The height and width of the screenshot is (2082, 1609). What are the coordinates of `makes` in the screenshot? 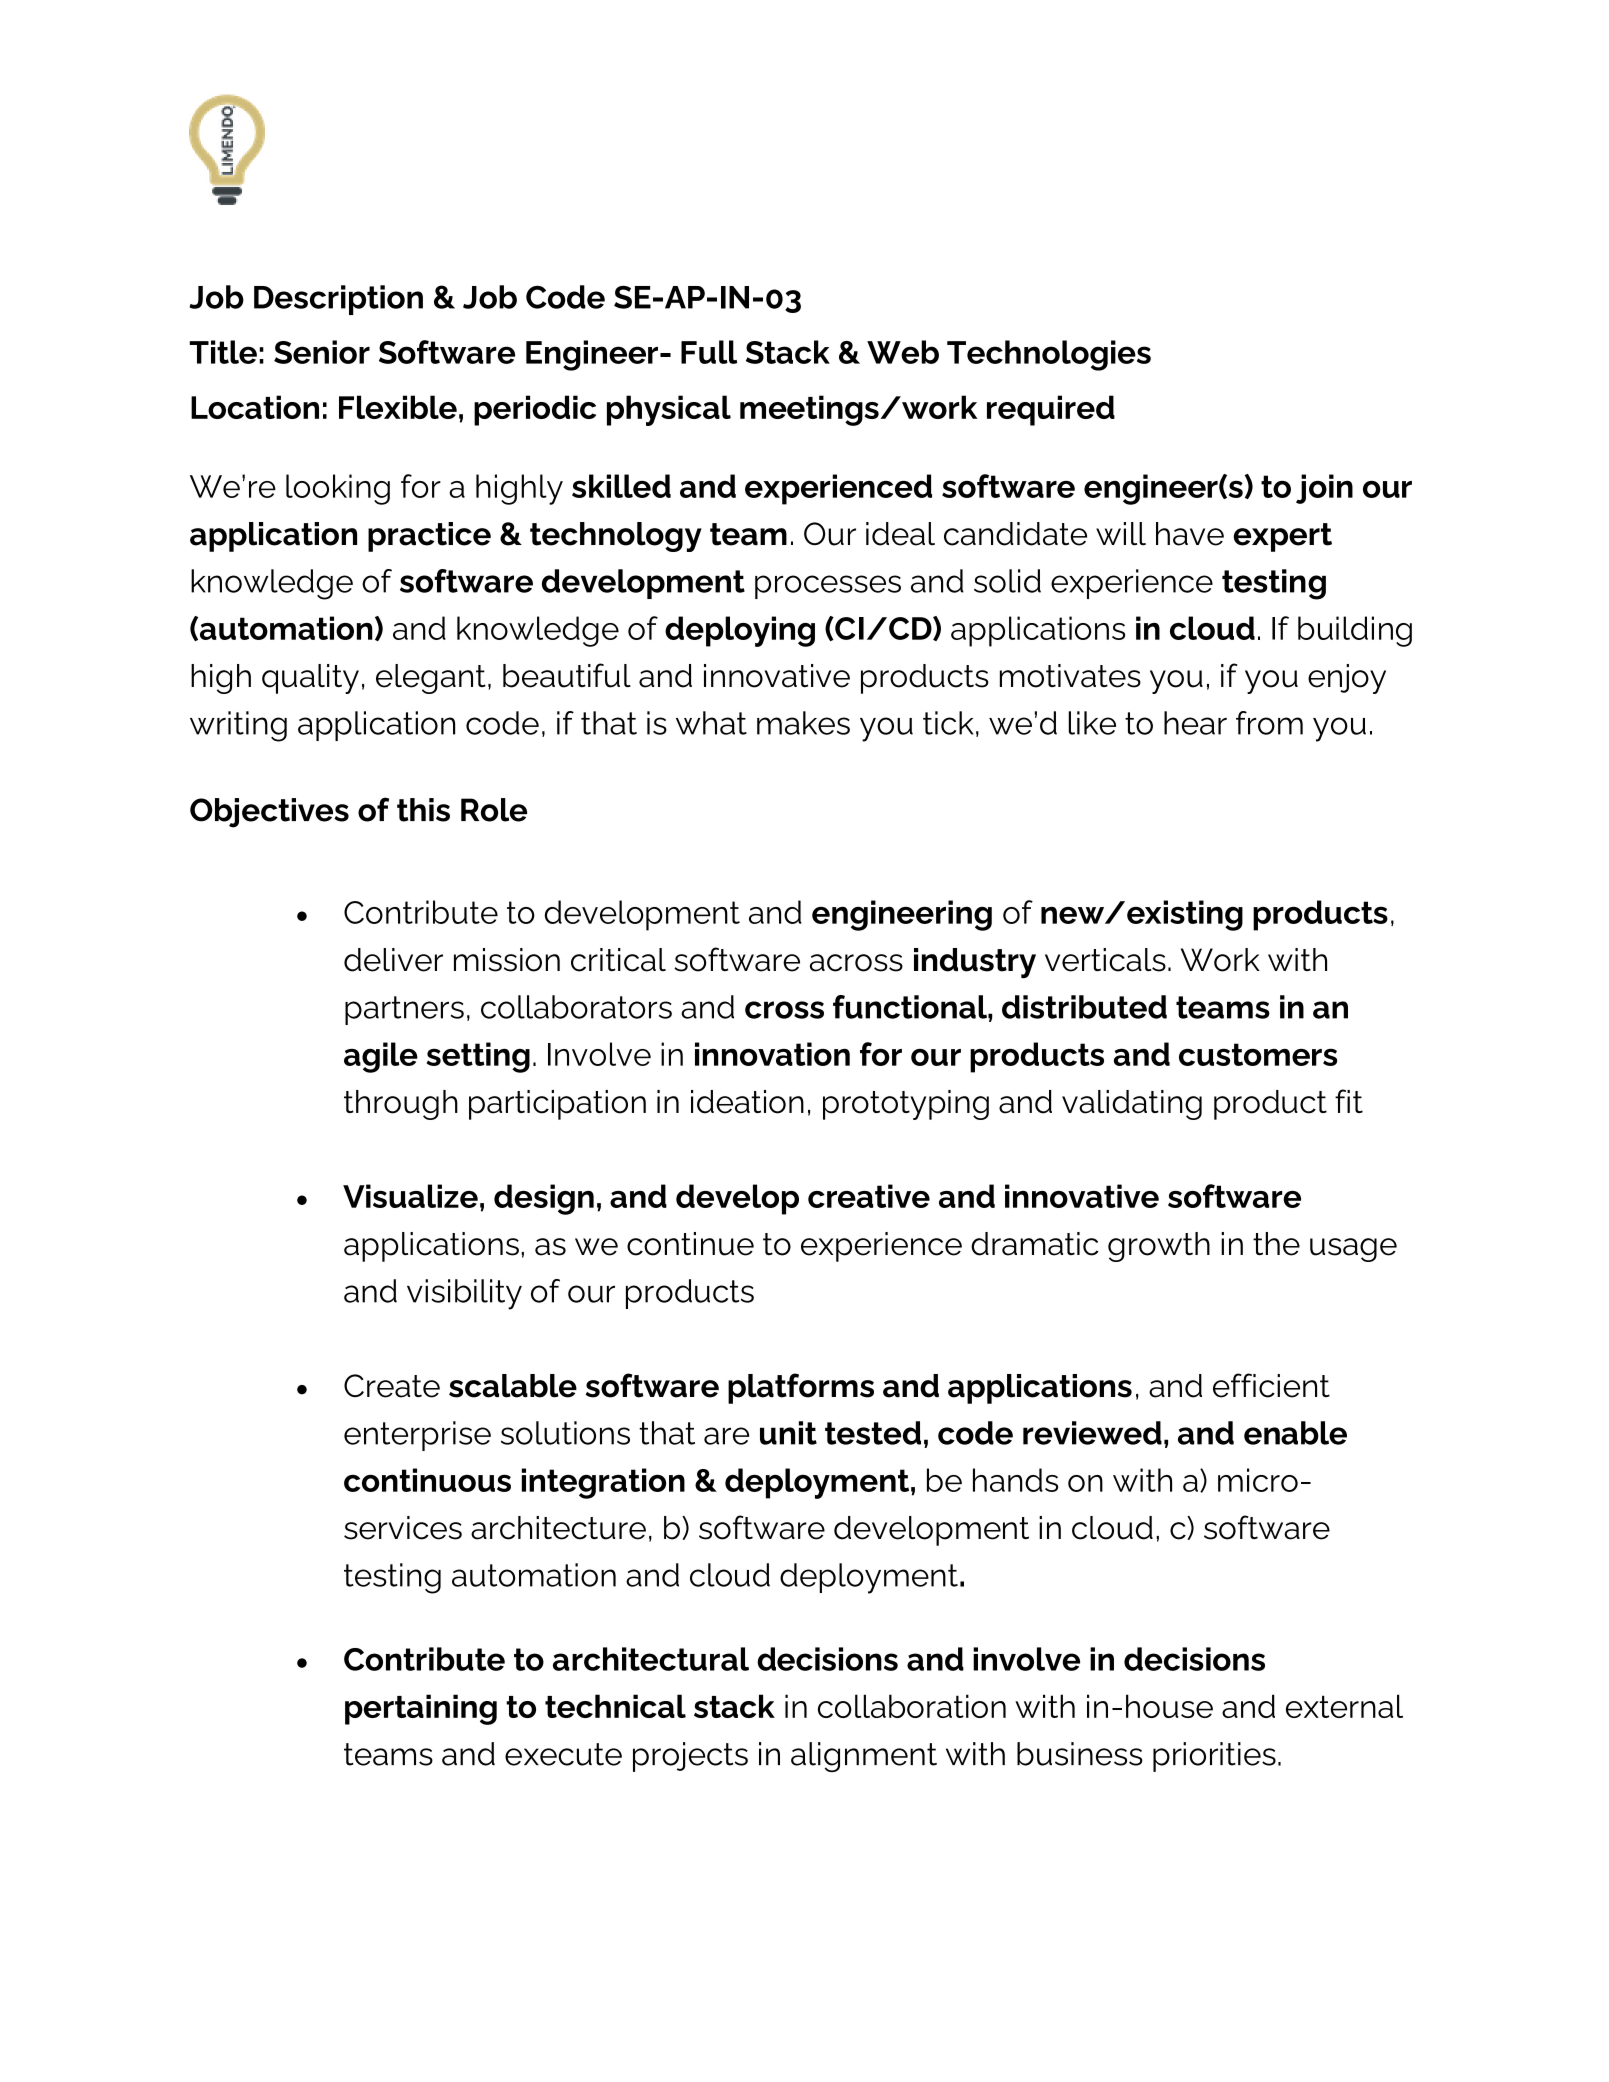 It's located at (803, 723).
